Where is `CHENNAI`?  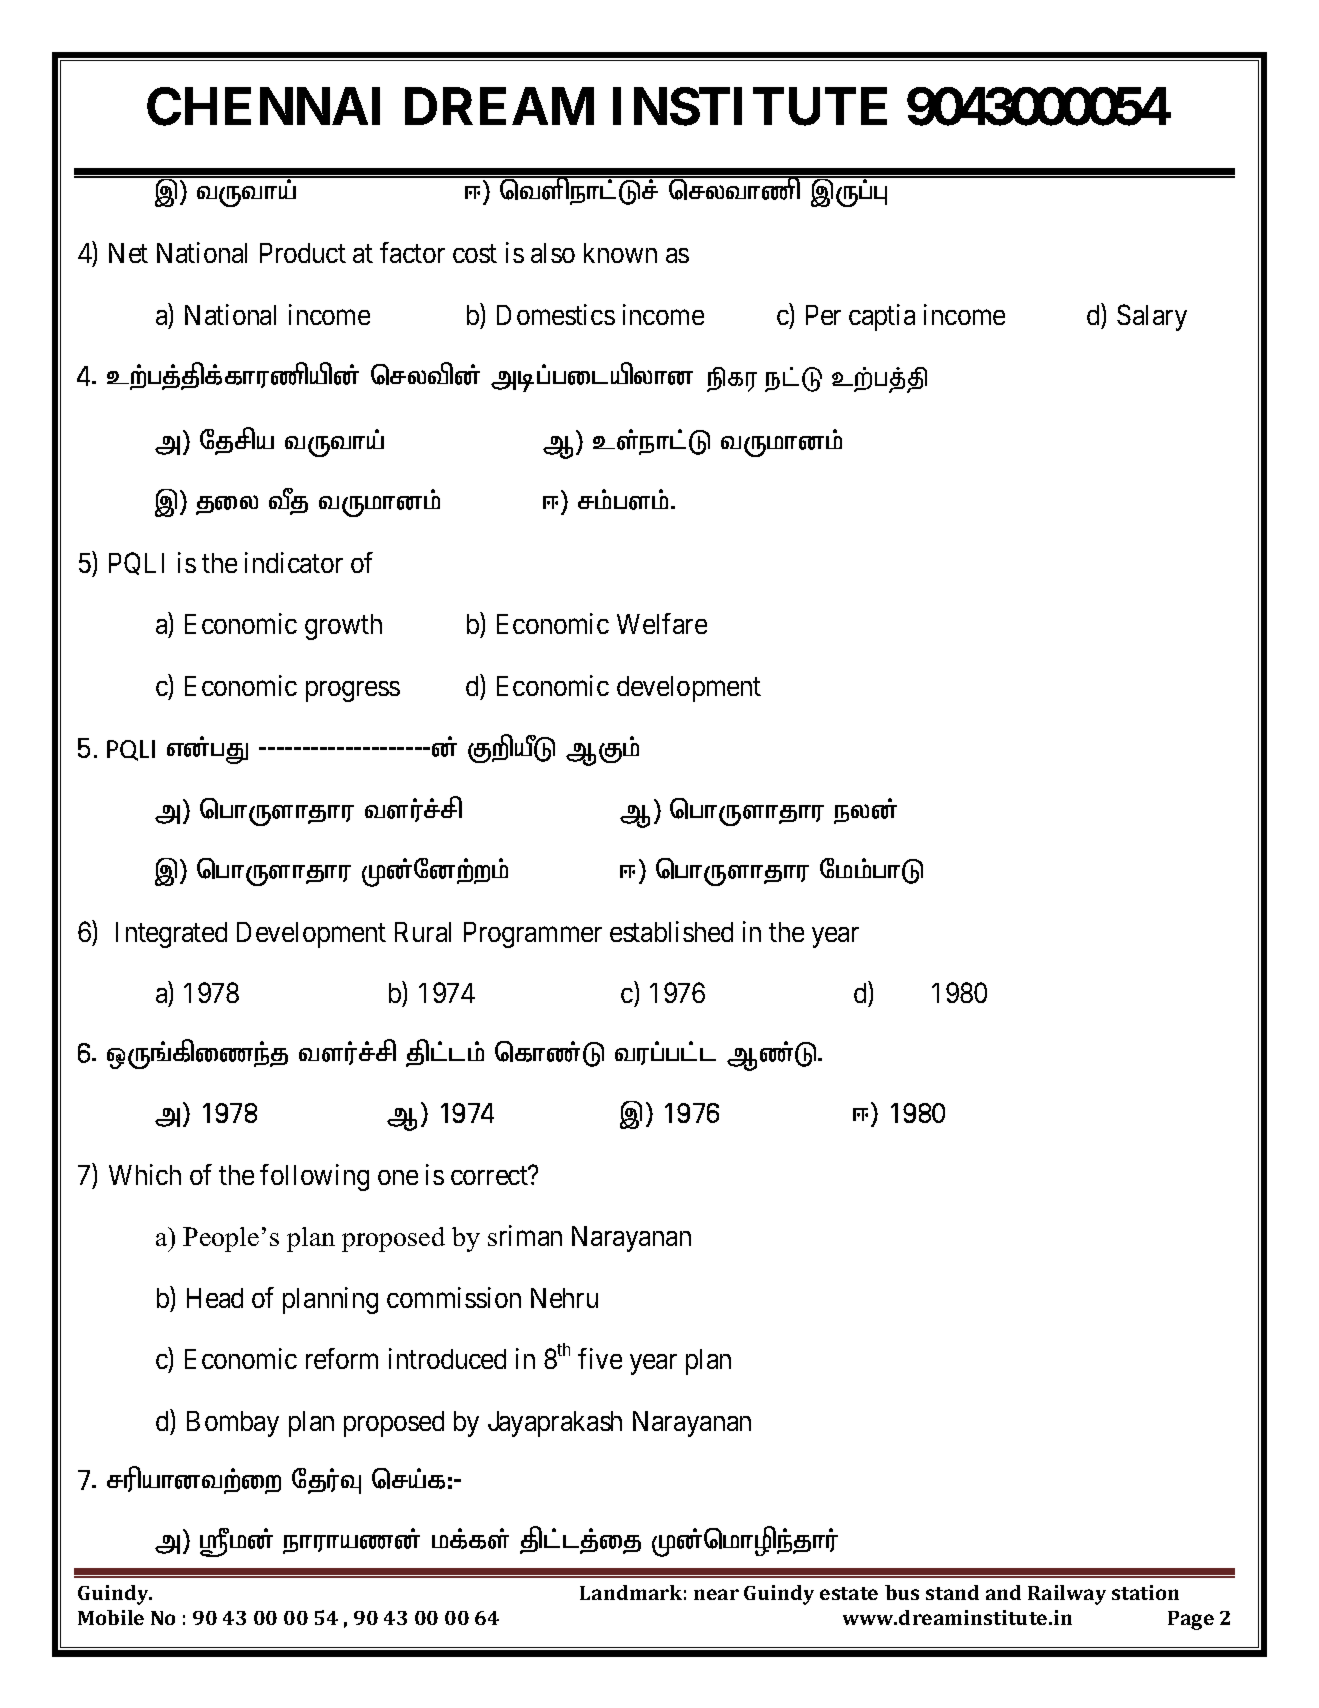 CHENNAI is located at coordinates (263, 107).
